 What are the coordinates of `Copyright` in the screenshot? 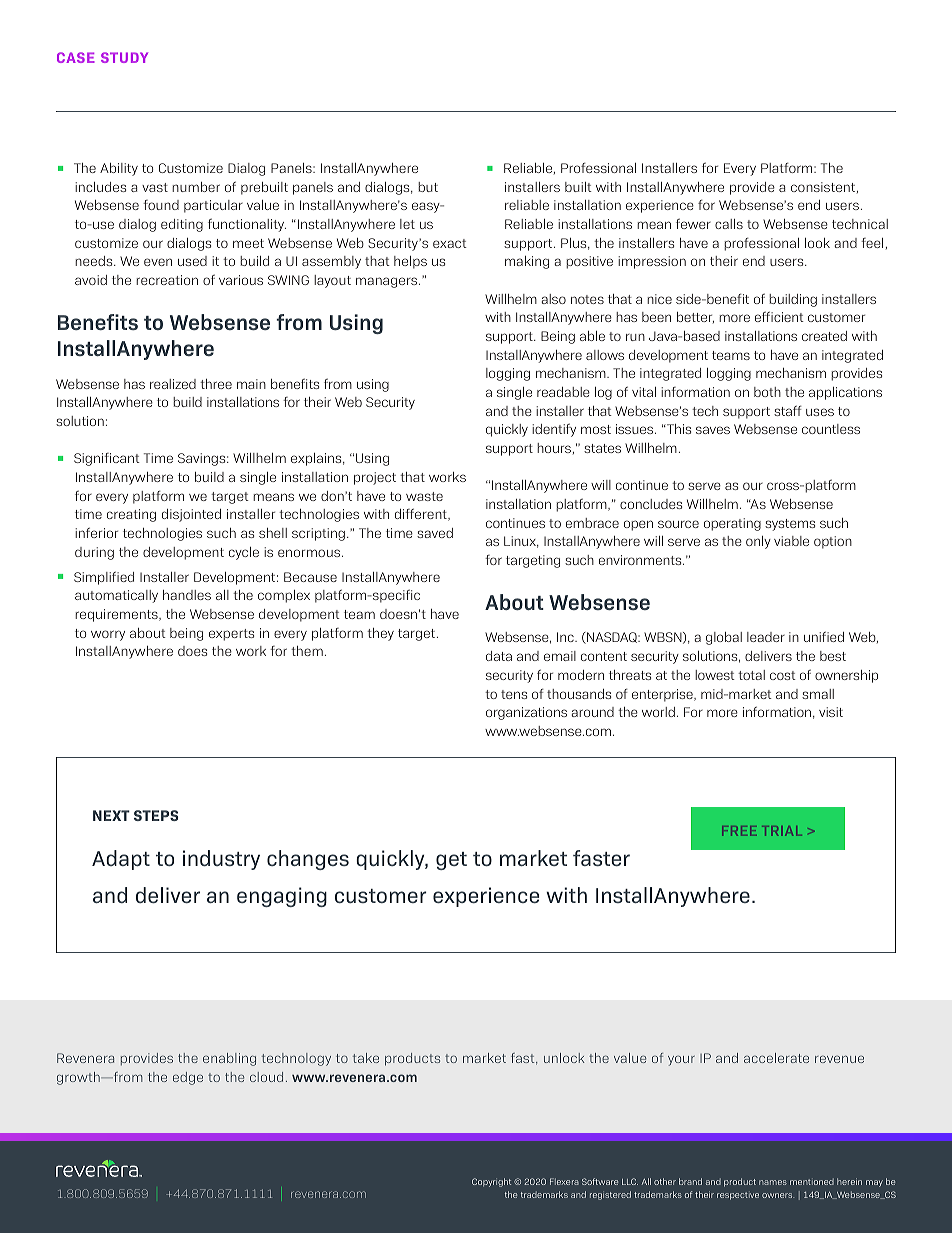 It's located at (491, 1182).
